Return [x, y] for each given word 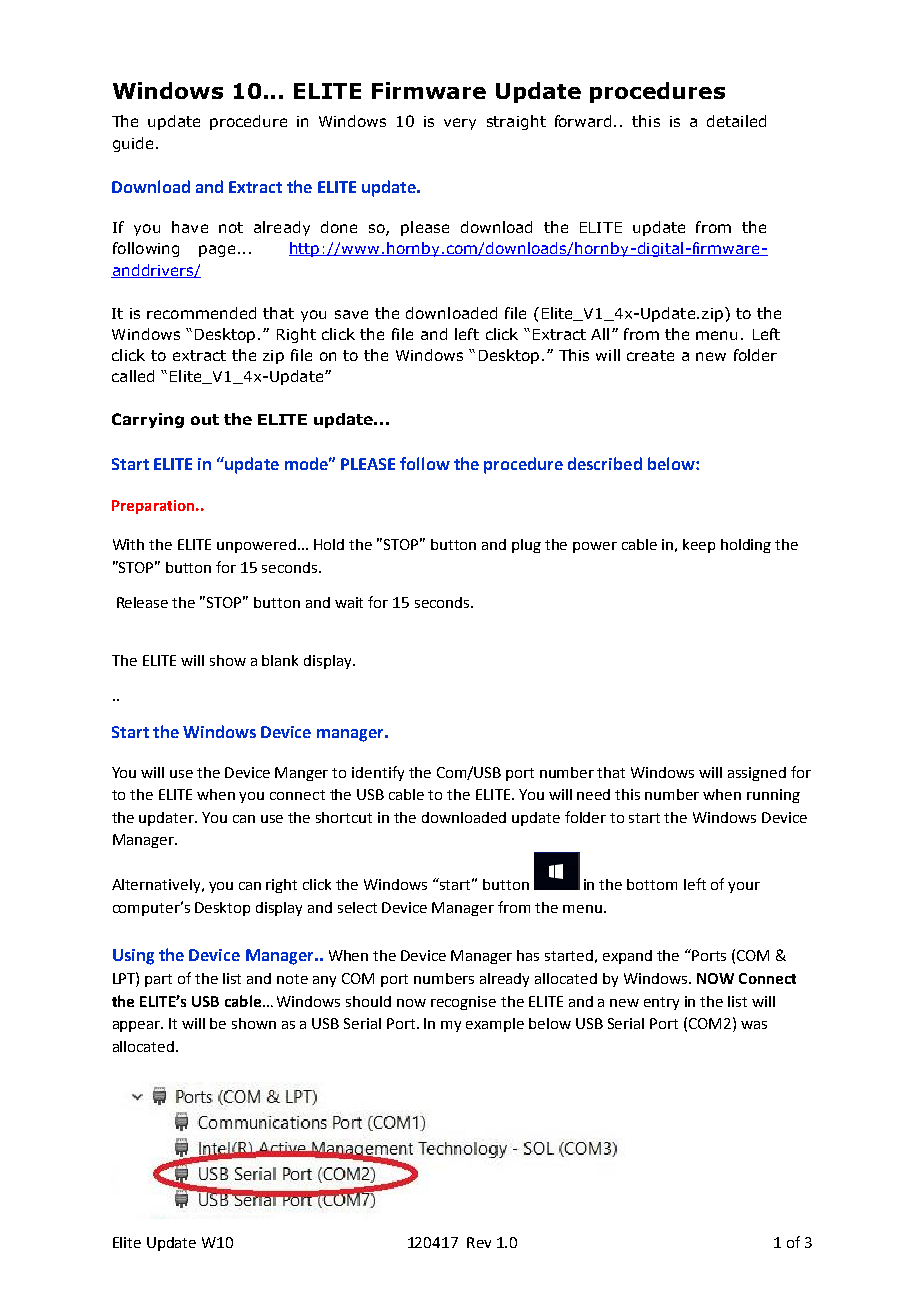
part [158, 980]
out [205, 419]
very [460, 124]
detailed [736, 121]
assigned [757, 774]
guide [133, 144]
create [650, 355]
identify [378, 773]
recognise [463, 1003]
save [351, 314]
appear [138, 1026]
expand [627, 957]
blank [280, 660]
